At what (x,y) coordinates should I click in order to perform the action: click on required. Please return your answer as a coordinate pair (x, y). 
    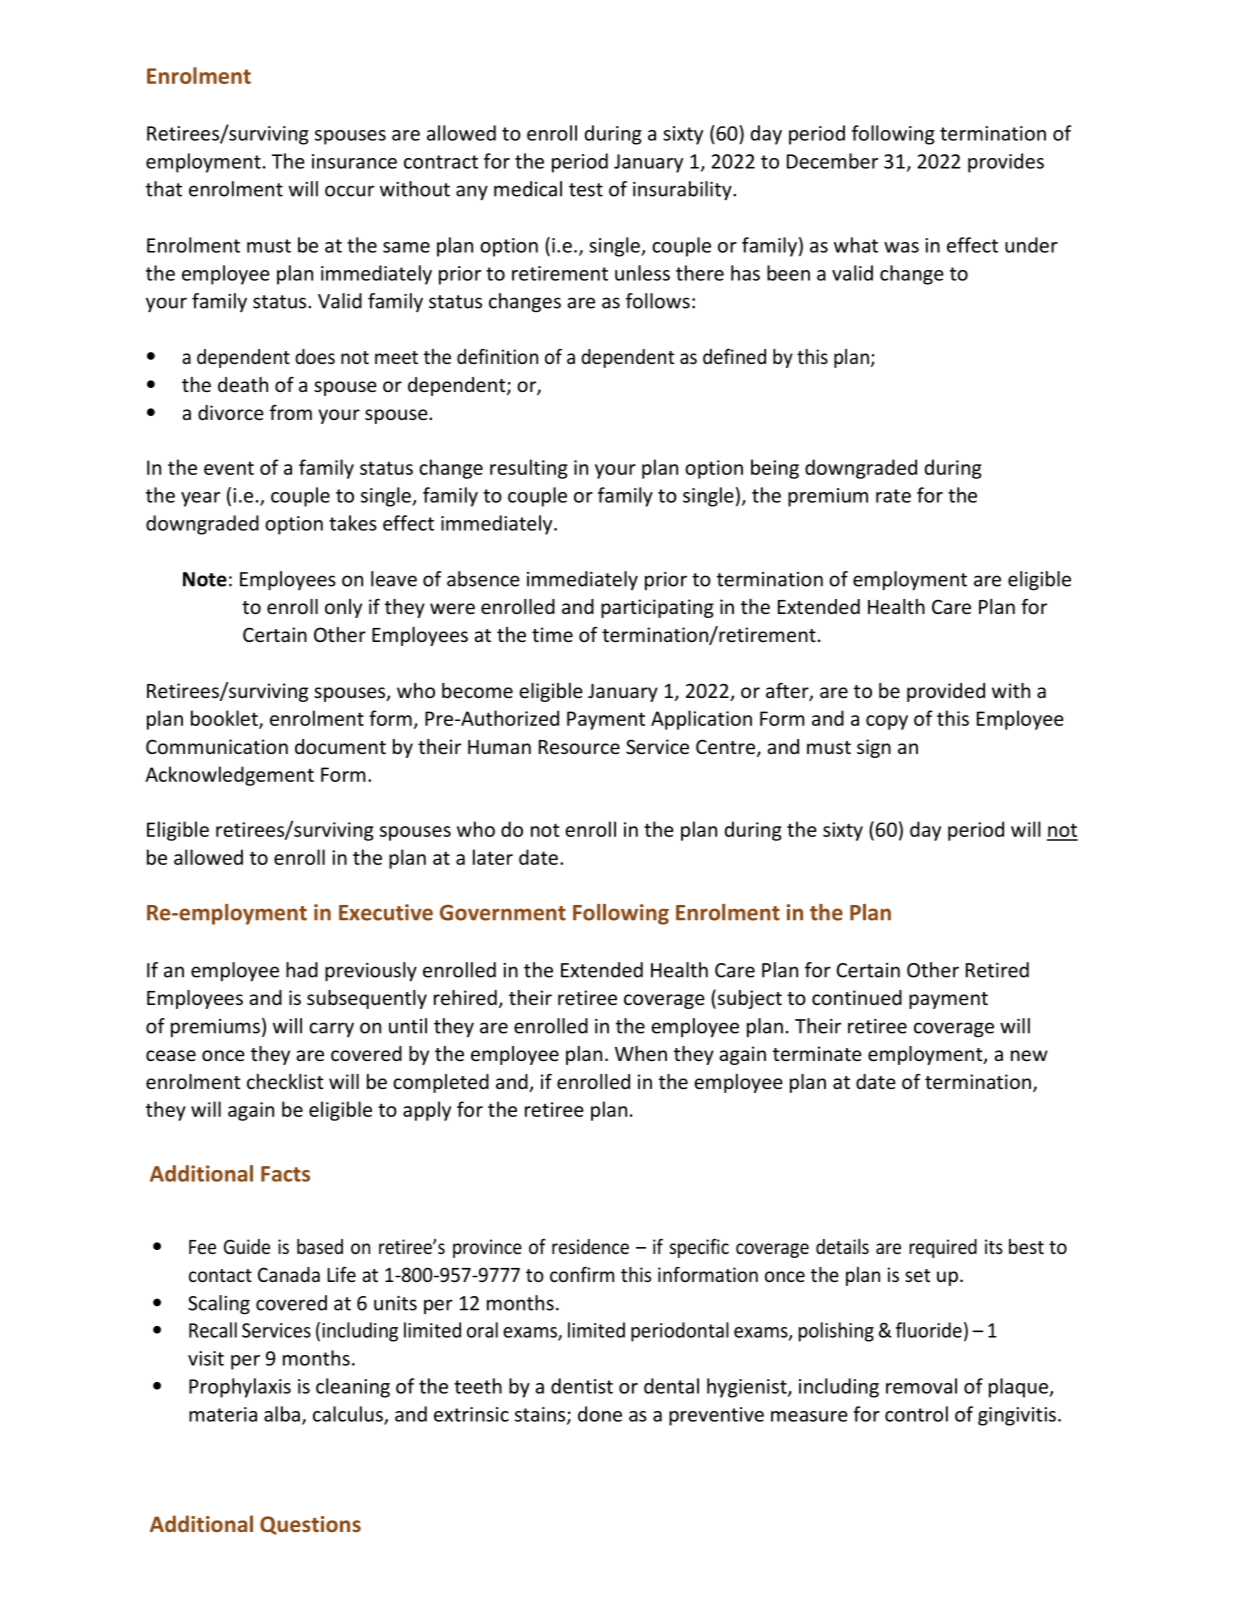
    Looking at the image, I should click on (943, 1248).
